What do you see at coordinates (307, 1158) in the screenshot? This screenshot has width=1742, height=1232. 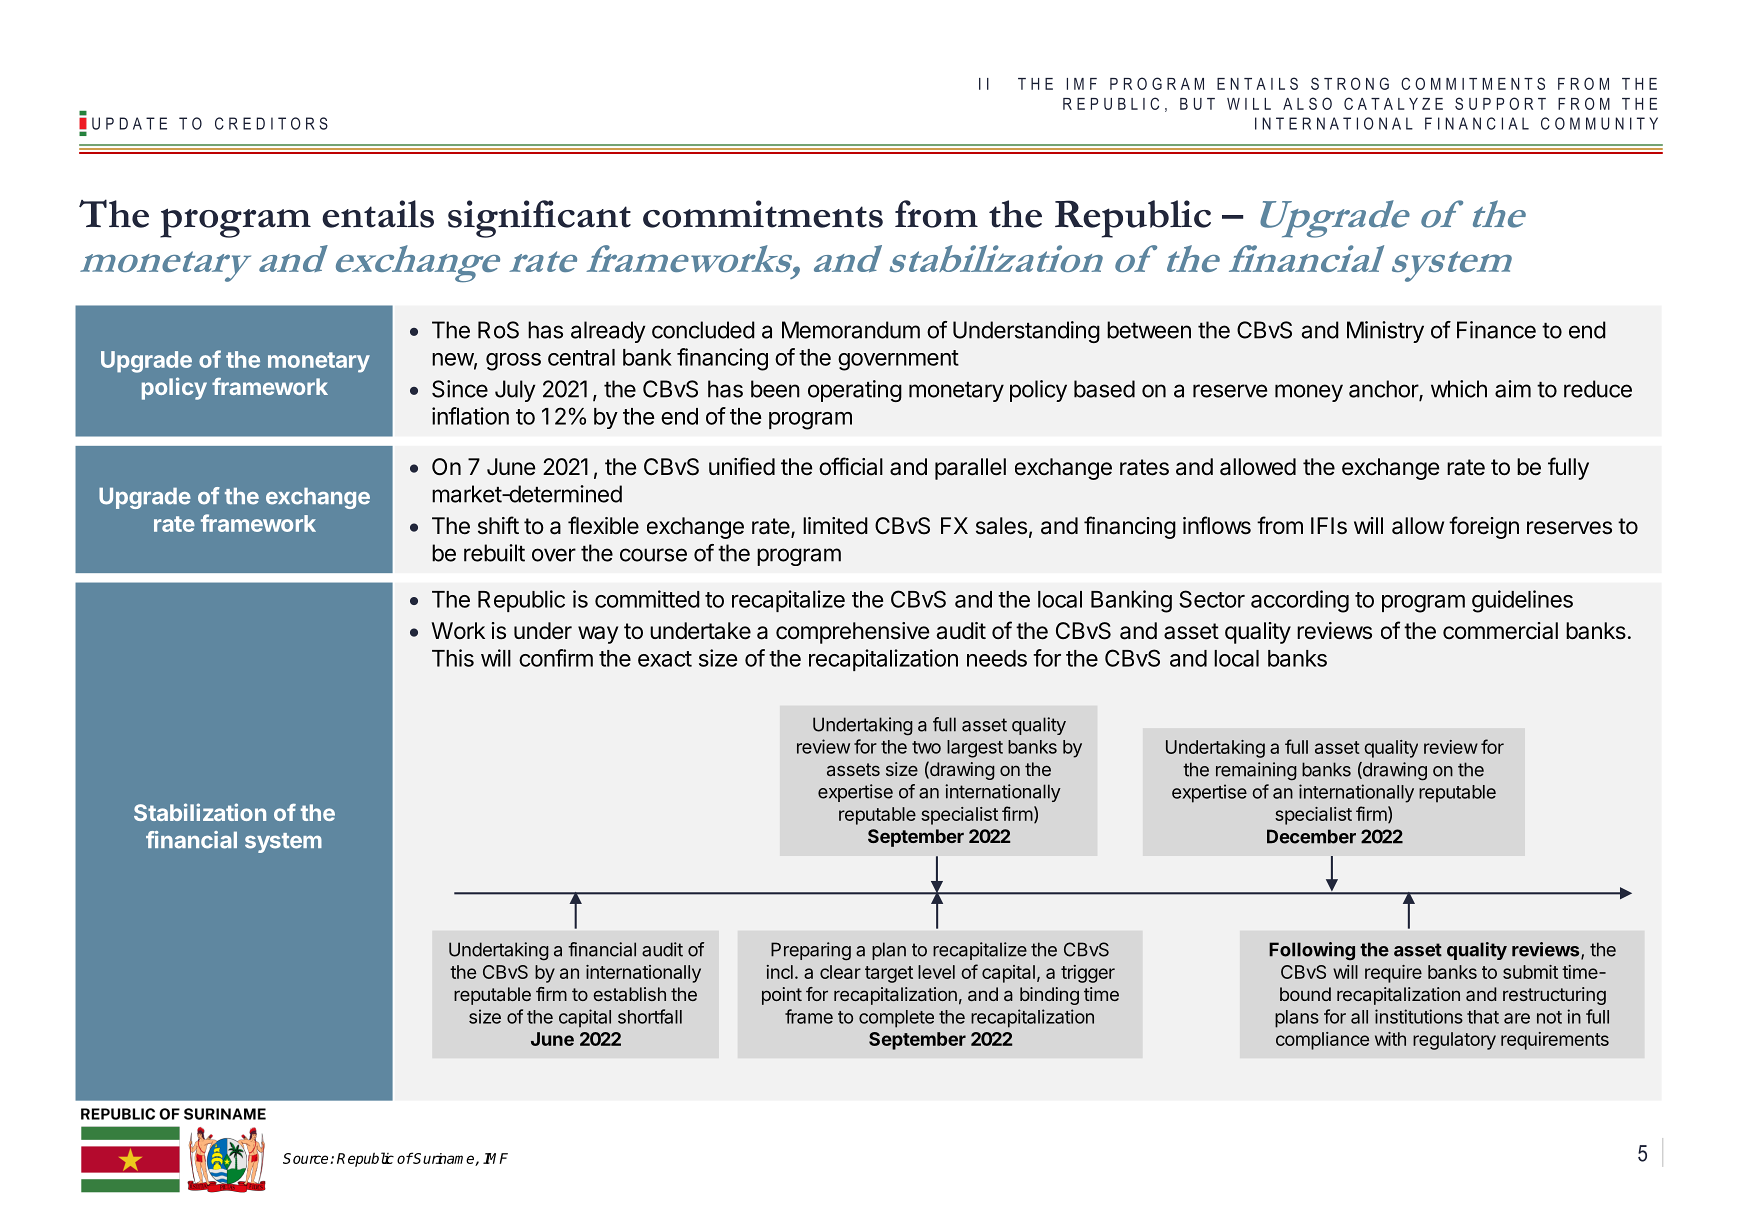 I see `Source` at bounding box center [307, 1158].
